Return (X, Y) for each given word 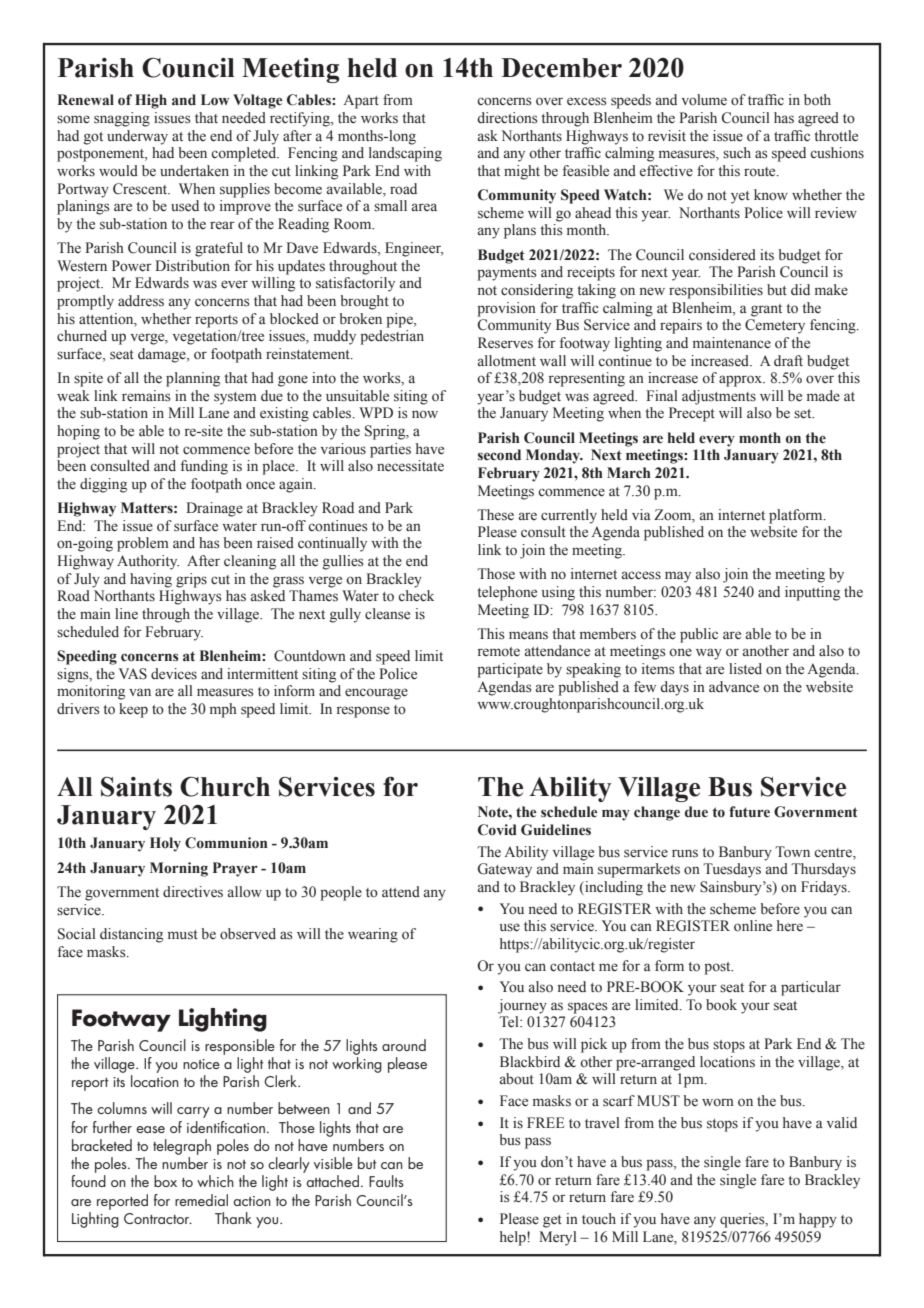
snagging (122, 119)
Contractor (158, 1218)
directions (507, 118)
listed (745, 669)
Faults (386, 1181)
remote (499, 651)
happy (818, 1220)
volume (704, 100)
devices (174, 674)
